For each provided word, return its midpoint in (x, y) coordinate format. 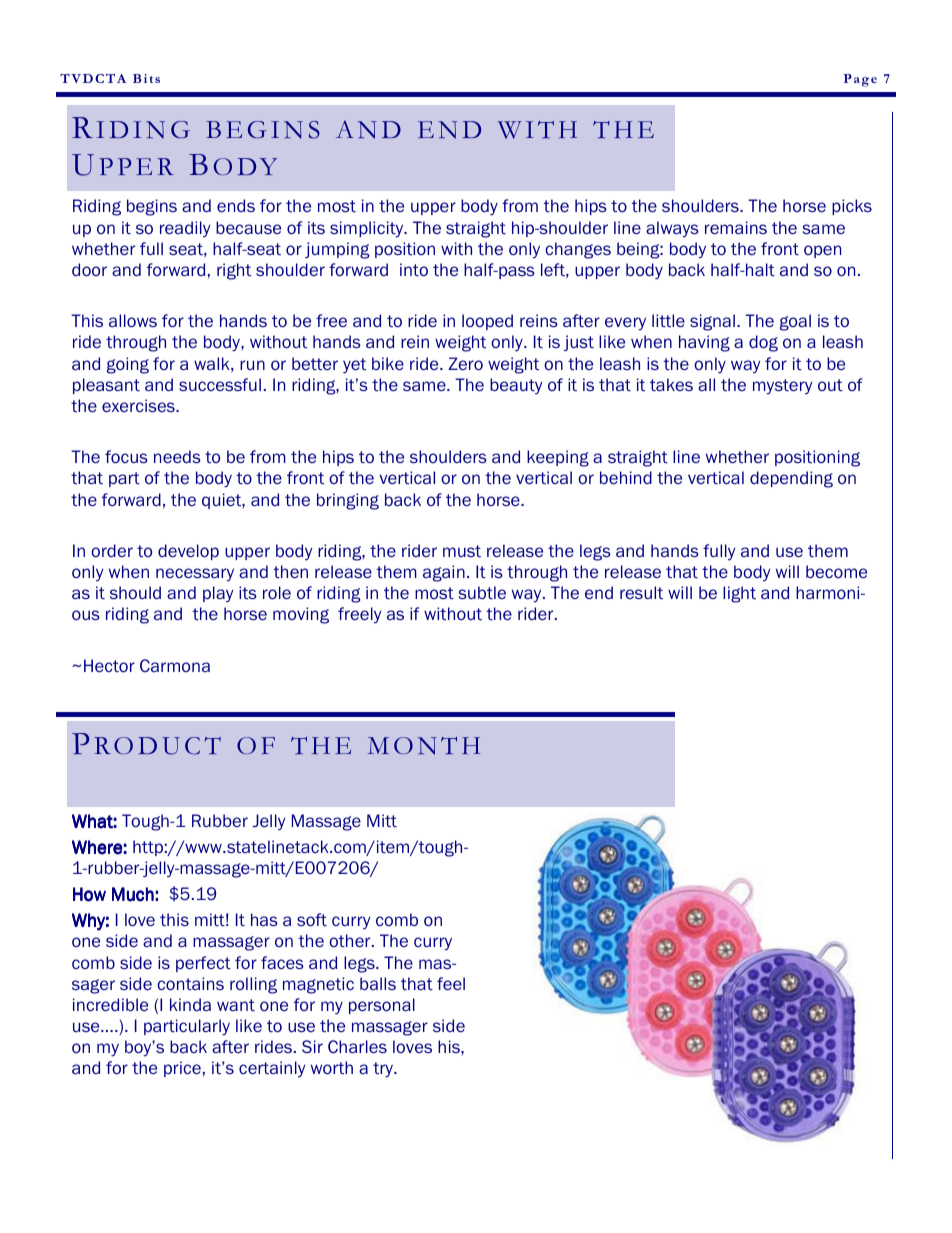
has (264, 919)
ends (236, 205)
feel (451, 983)
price (182, 1069)
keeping (558, 458)
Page (860, 80)
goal (795, 322)
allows (133, 321)
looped (487, 322)
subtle (482, 593)
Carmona (175, 665)
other (351, 940)
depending (791, 479)
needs (177, 456)
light (739, 594)
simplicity (368, 229)
